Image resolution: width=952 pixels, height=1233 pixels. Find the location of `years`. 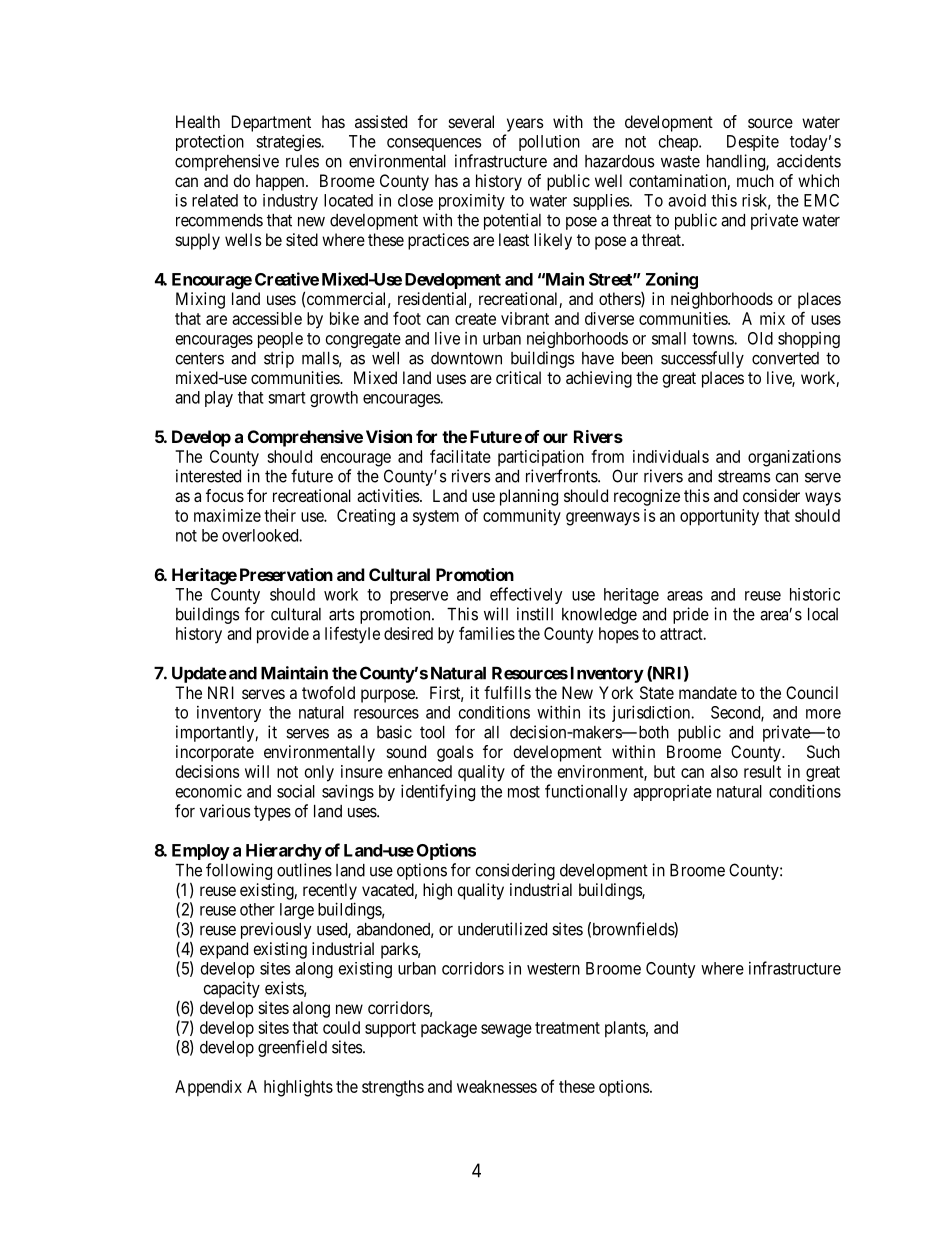

years is located at coordinates (525, 125).
